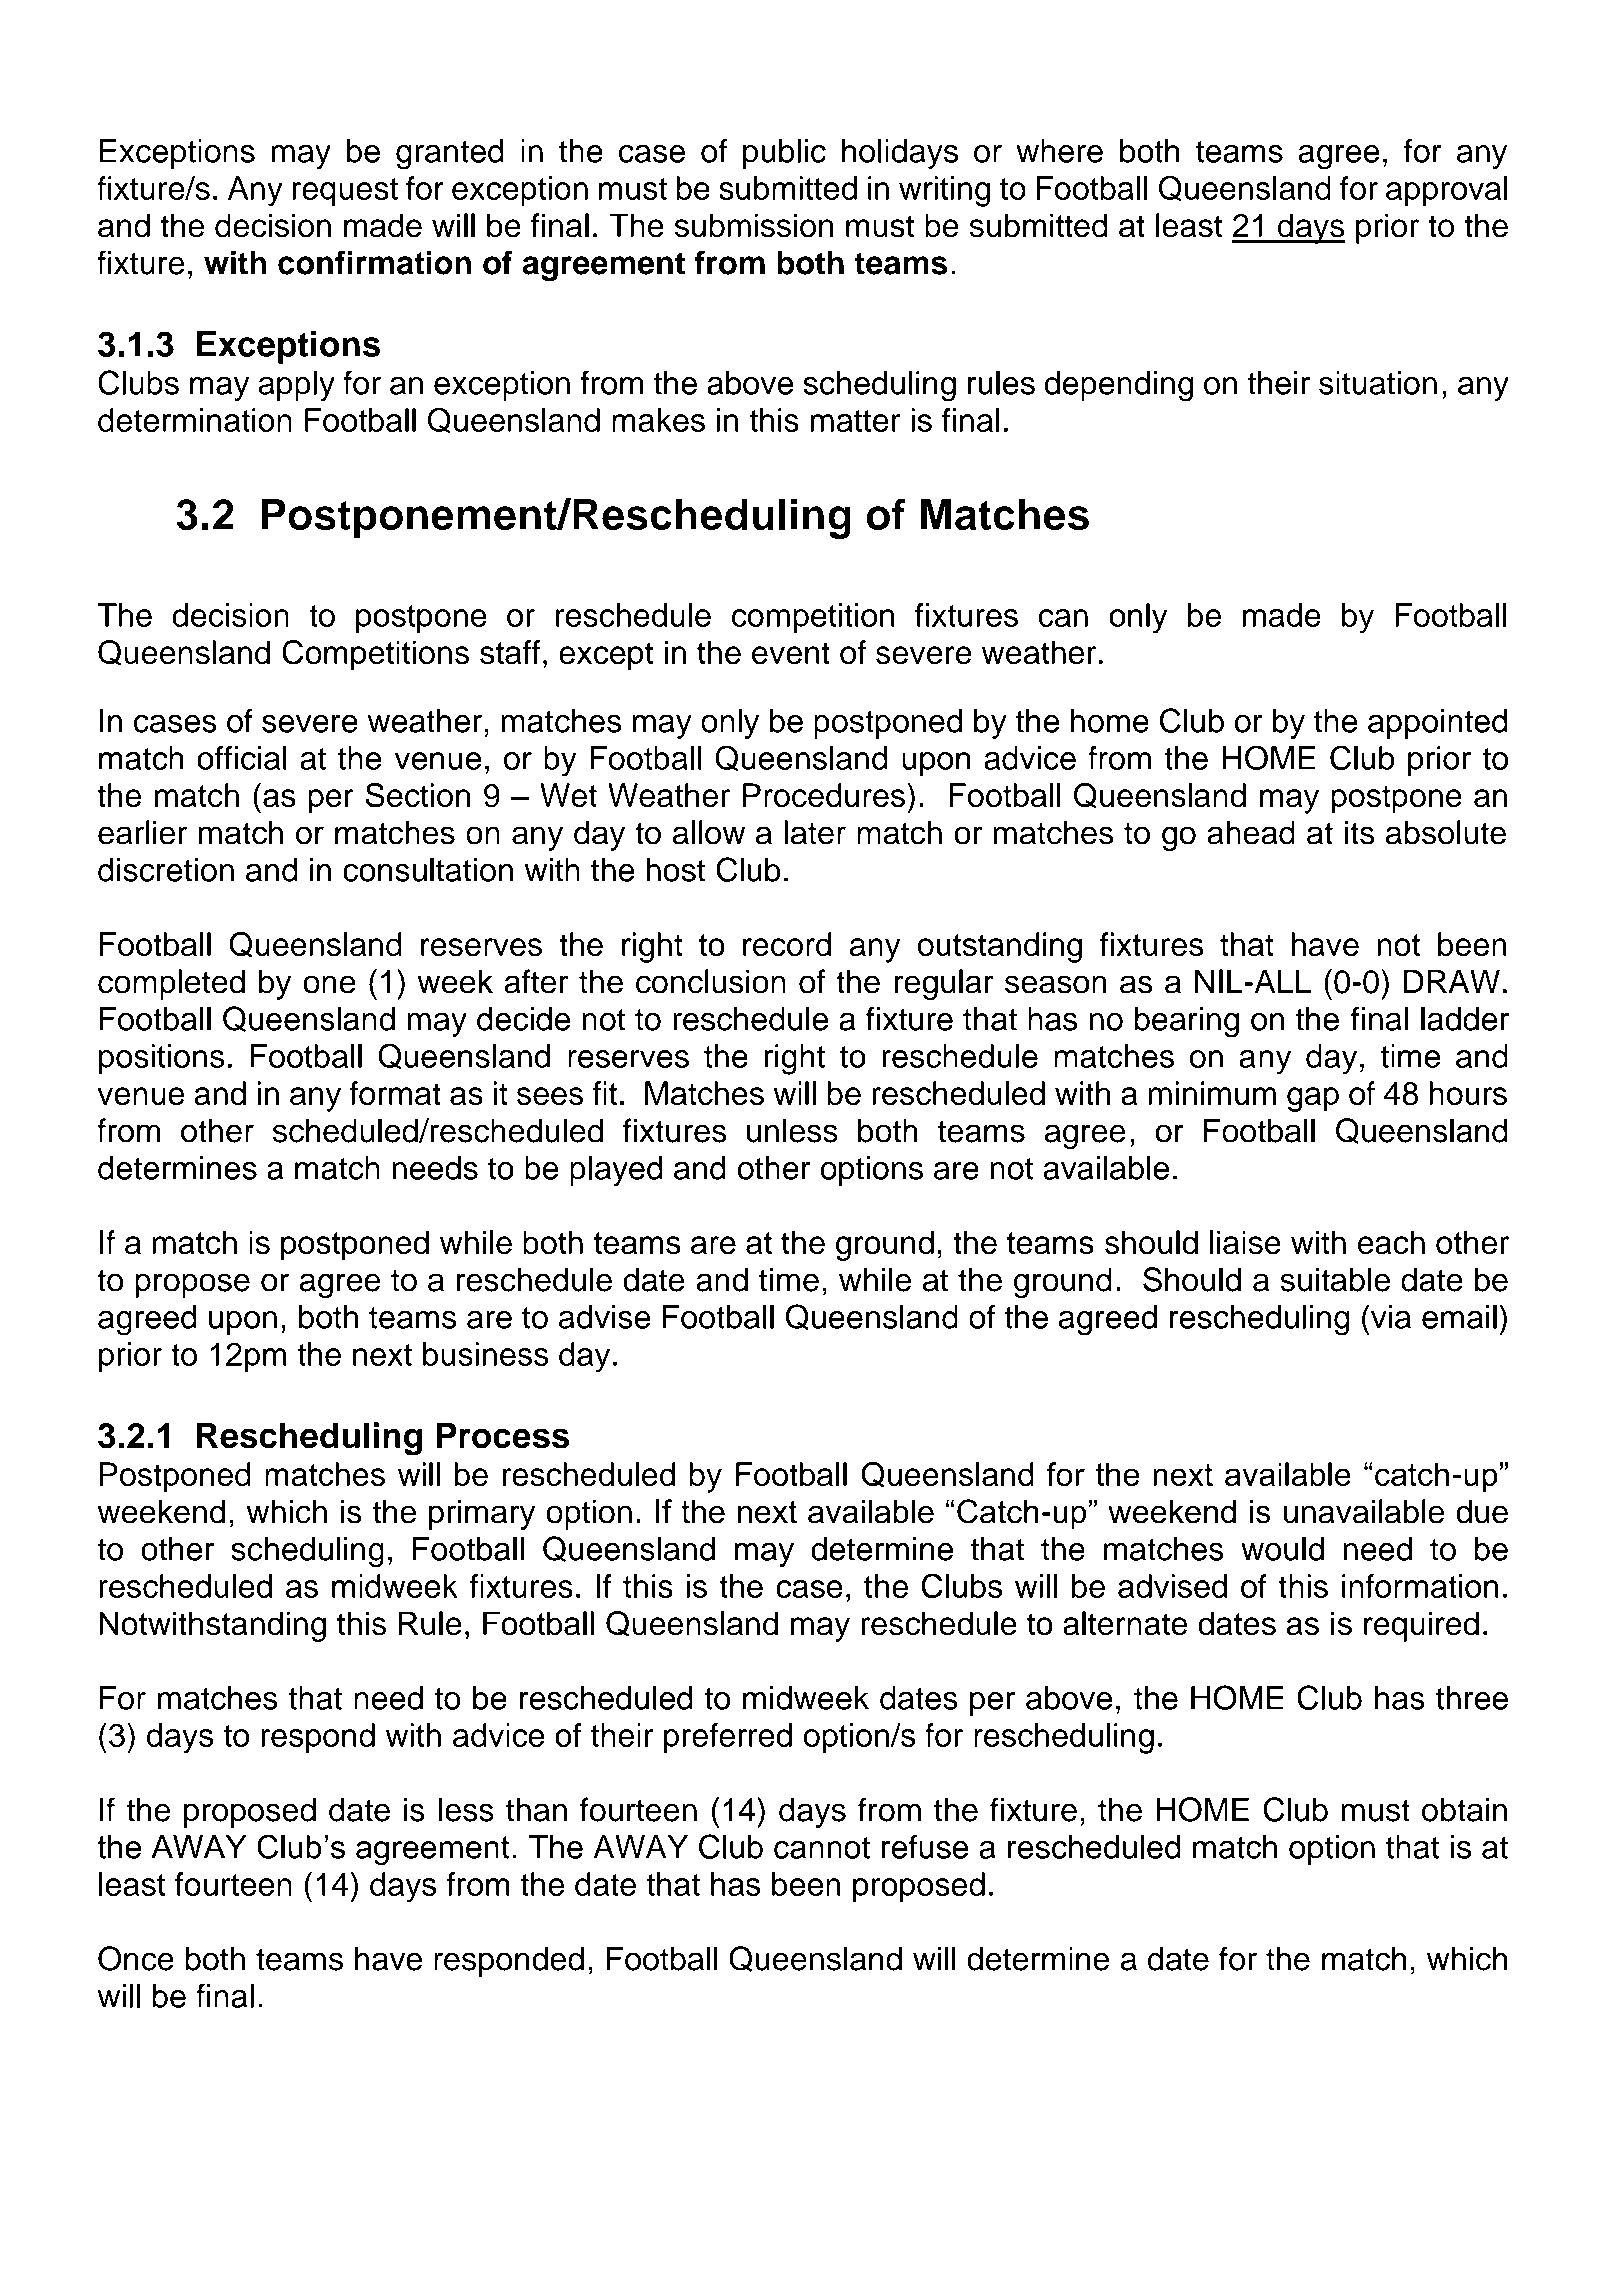 Image resolution: width=1606 pixels, height=2273 pixels. What do you see at coordinates (242, 758) in the image?
I see `official` at bounding box center [242, 758].
